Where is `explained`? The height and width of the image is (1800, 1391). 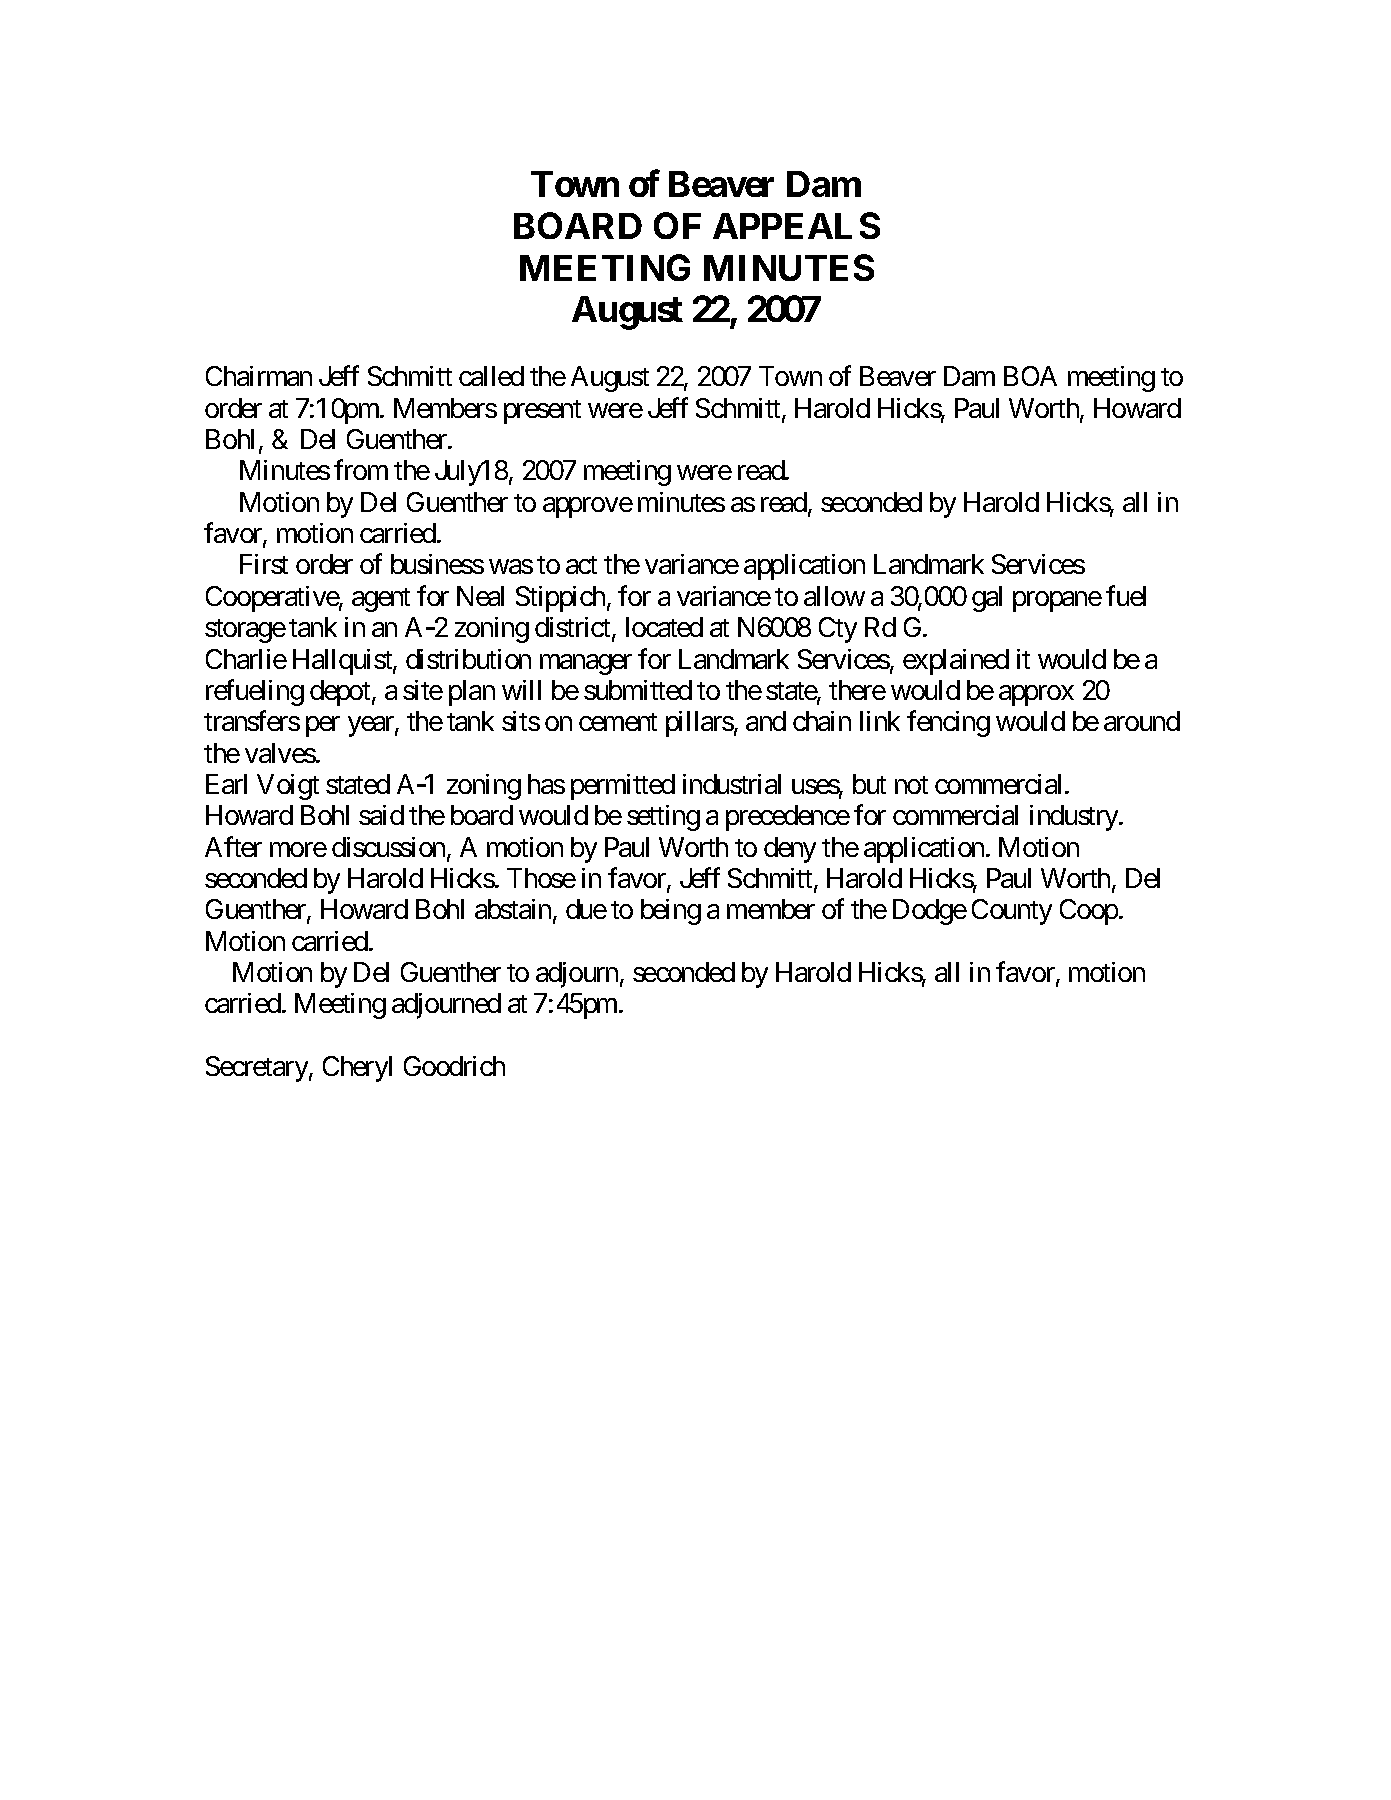
explained is located at coordinates (956, 662).
